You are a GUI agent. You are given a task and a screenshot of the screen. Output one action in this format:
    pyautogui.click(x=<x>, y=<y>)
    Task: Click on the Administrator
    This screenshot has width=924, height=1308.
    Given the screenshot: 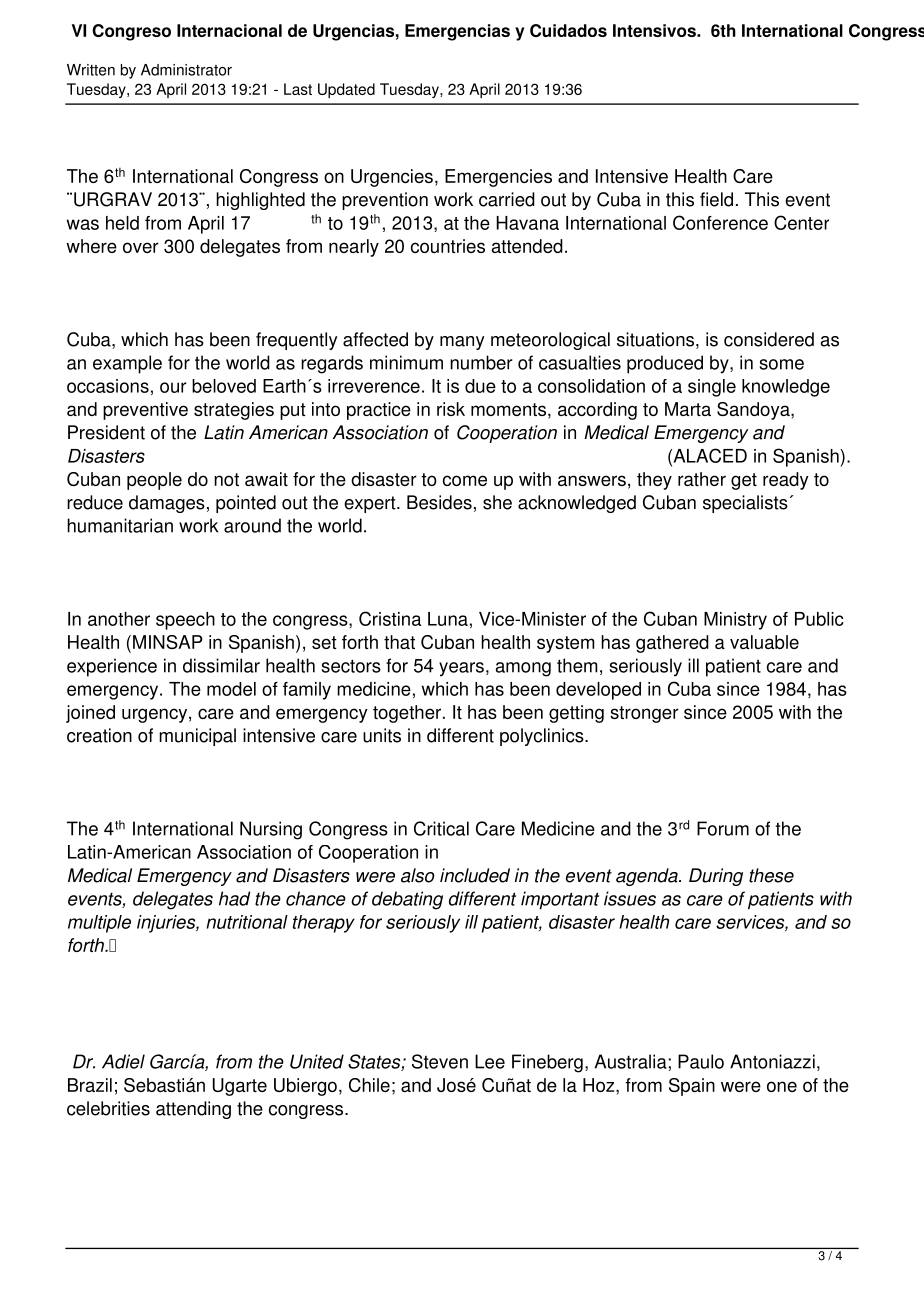 What is the action you would take?
    pyautogui.click(x=186, y=70)
